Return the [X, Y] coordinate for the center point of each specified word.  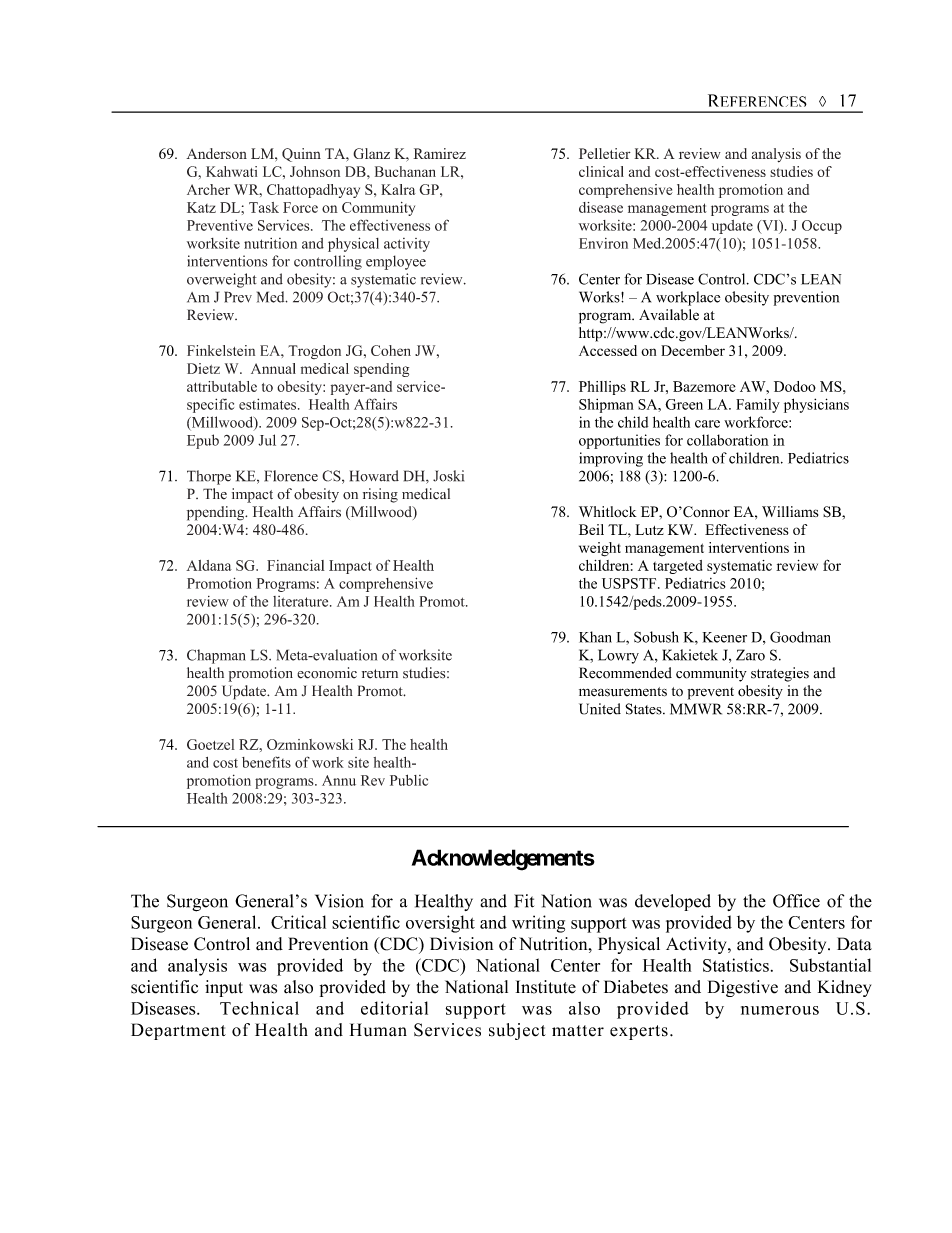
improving [611, 459]
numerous [780, 1010]
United [600, 709]
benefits [266, 762]
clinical [601, 171]
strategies [780, 674]
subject [517, 1031]
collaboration [728, 440]
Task [264, 207]
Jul [267, 440]
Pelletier [605, 153]
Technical [259, 1008]
